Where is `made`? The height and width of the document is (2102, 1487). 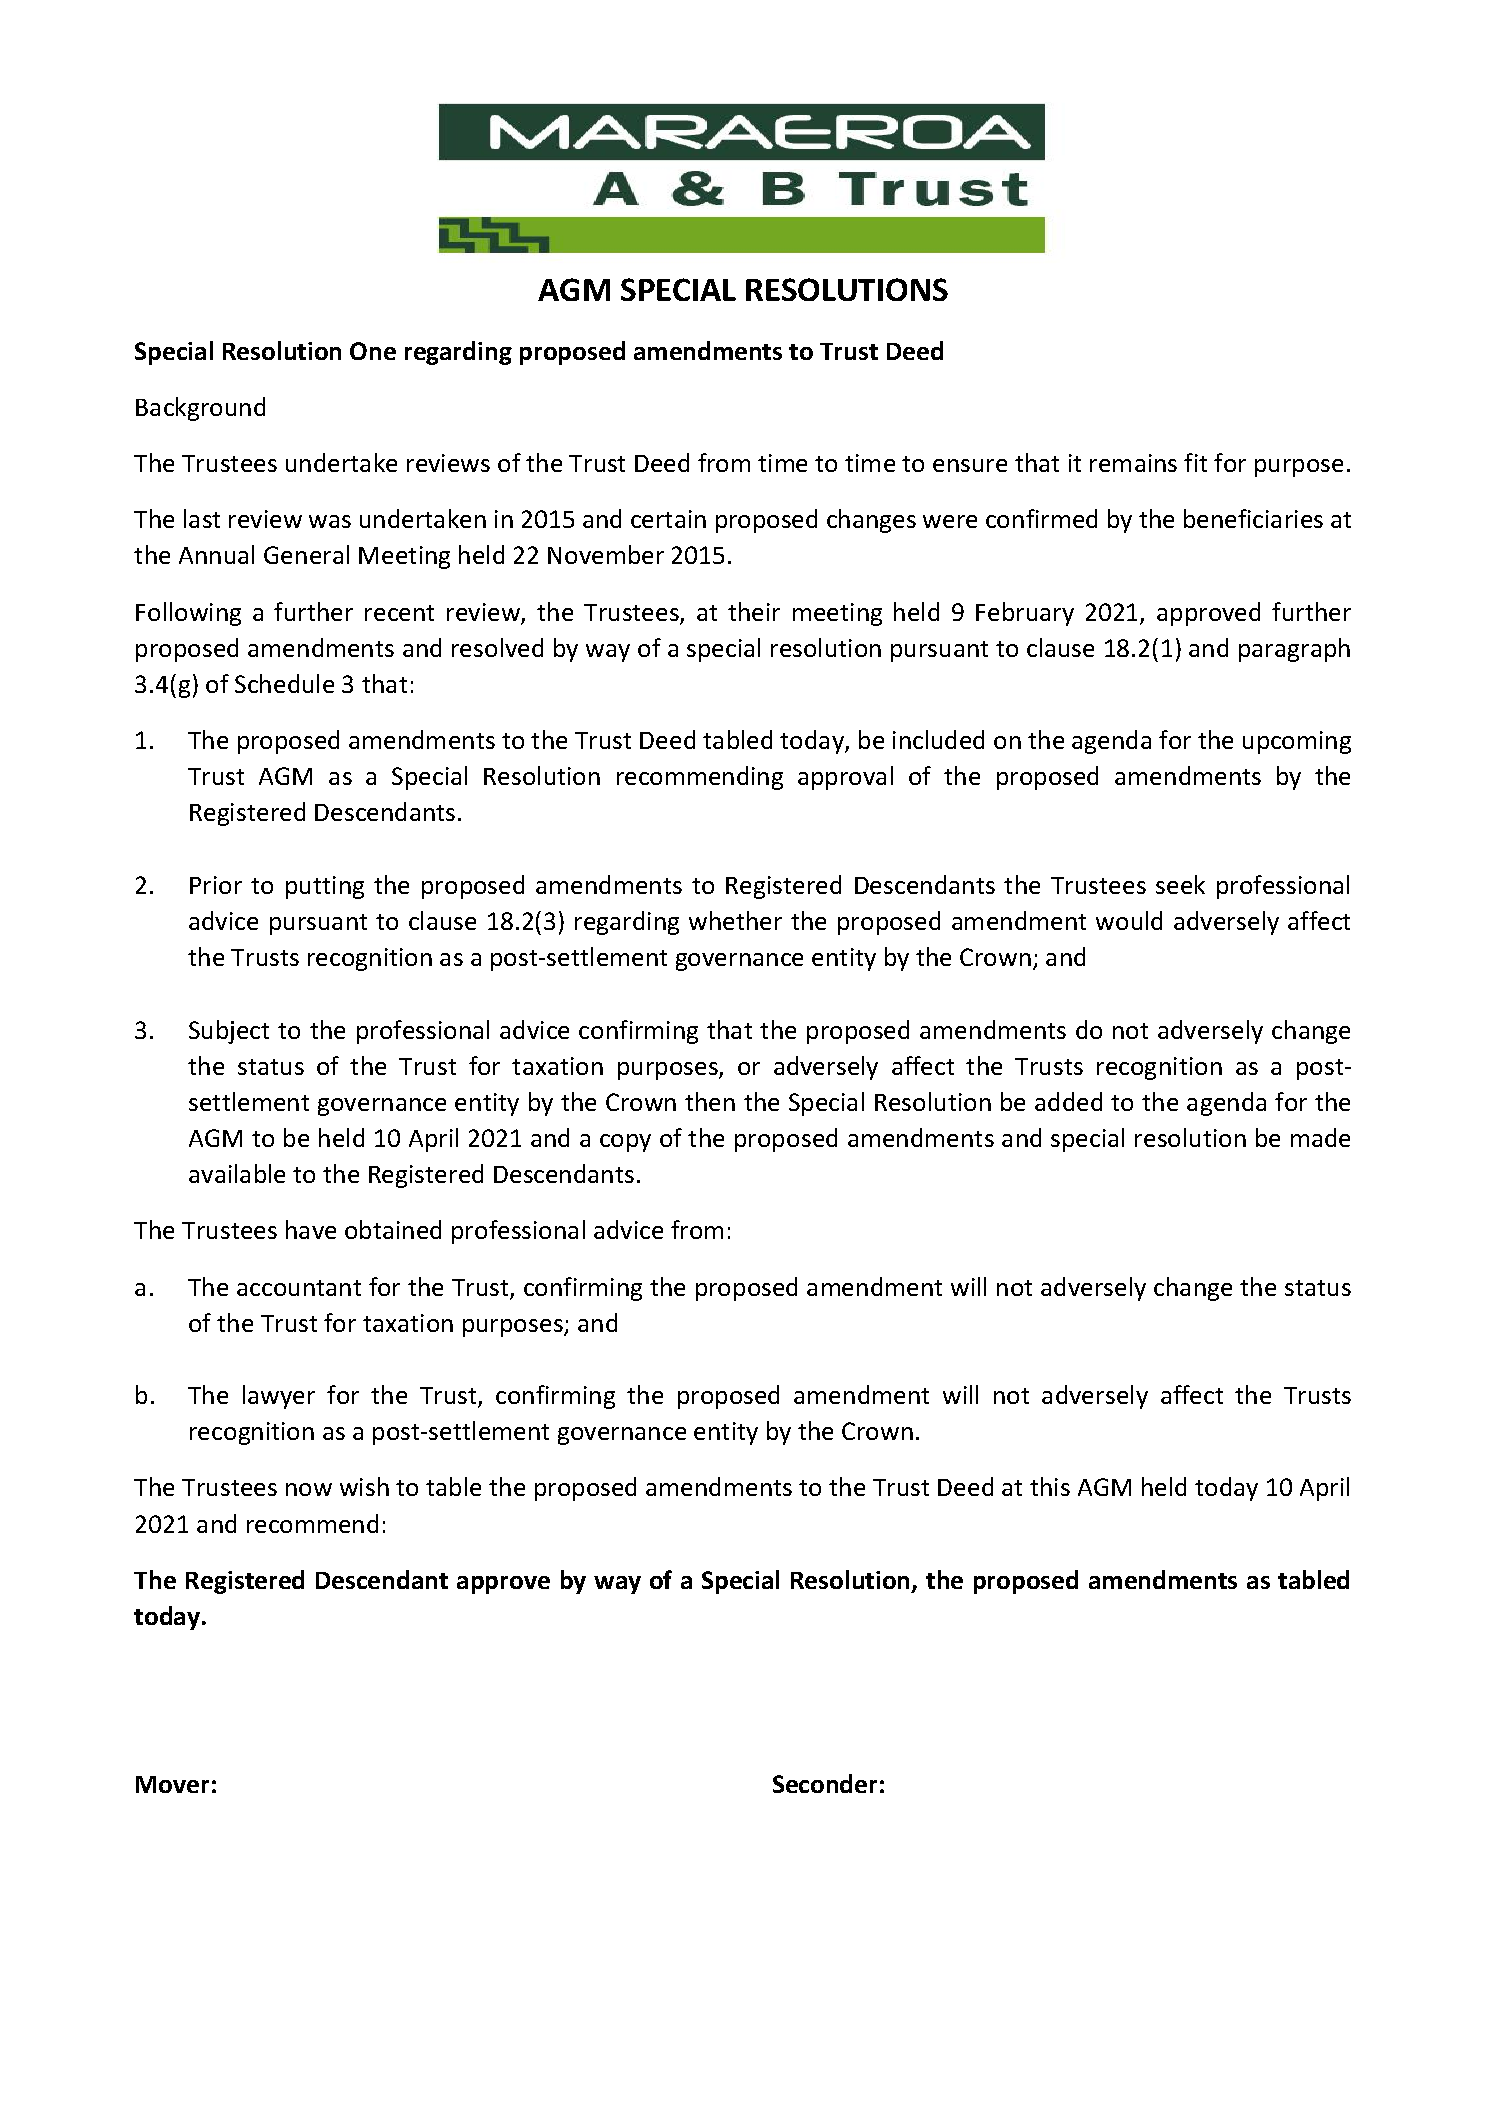
made is located at coordinates (1320, 1137).
